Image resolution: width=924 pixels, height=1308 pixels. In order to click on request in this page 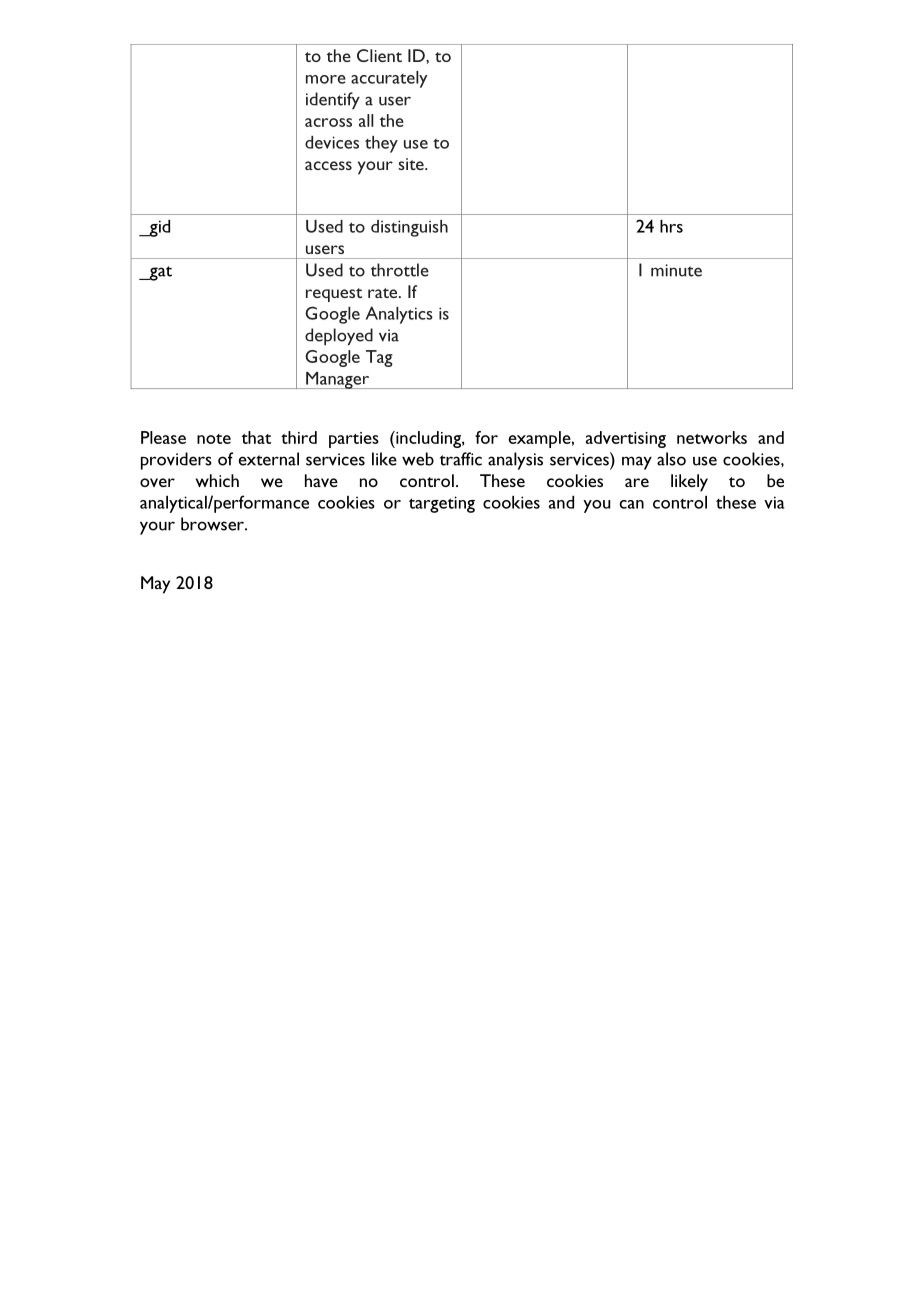, I will do `click(334, 295)`.
